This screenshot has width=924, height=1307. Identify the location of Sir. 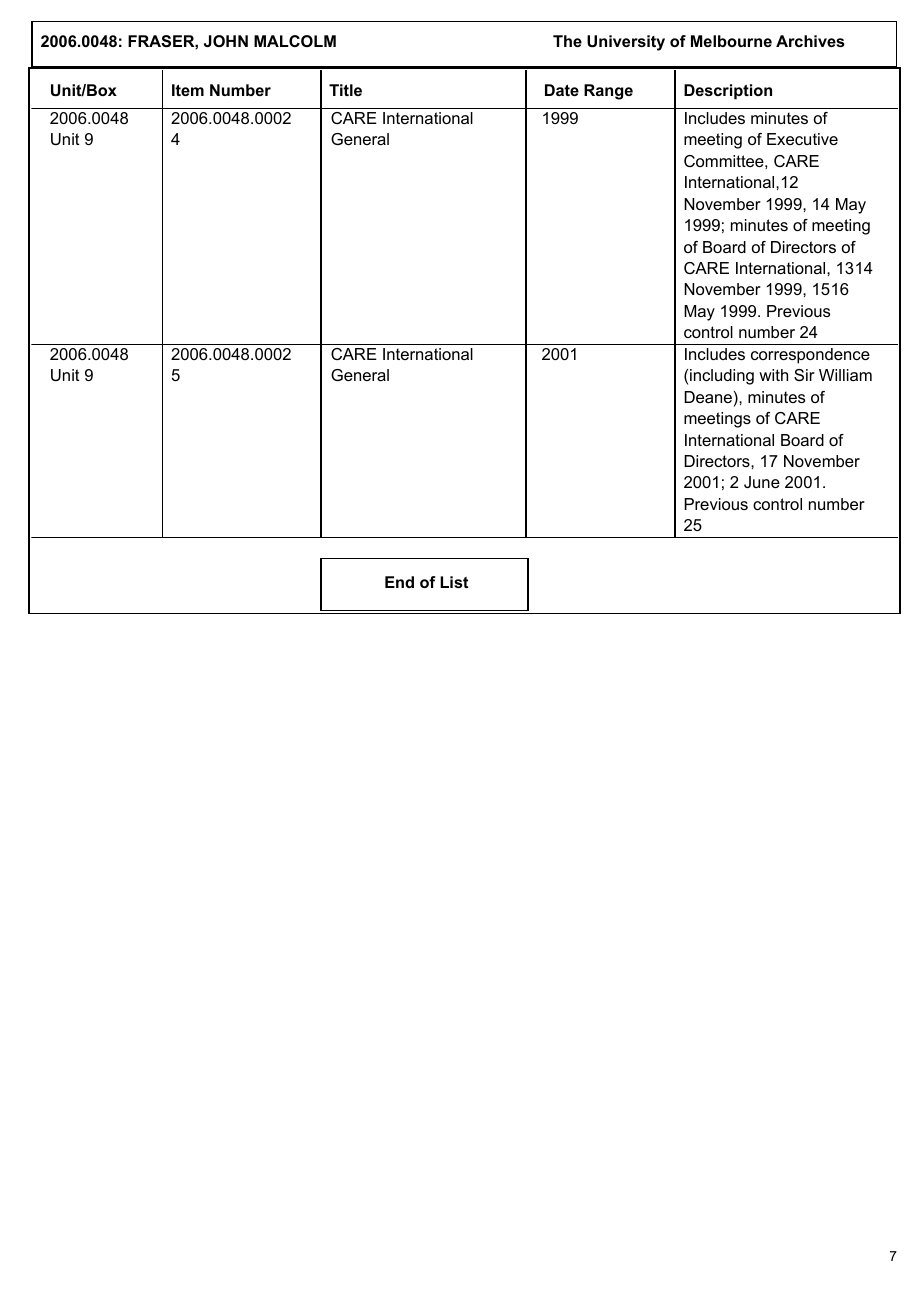
(804, 375).
